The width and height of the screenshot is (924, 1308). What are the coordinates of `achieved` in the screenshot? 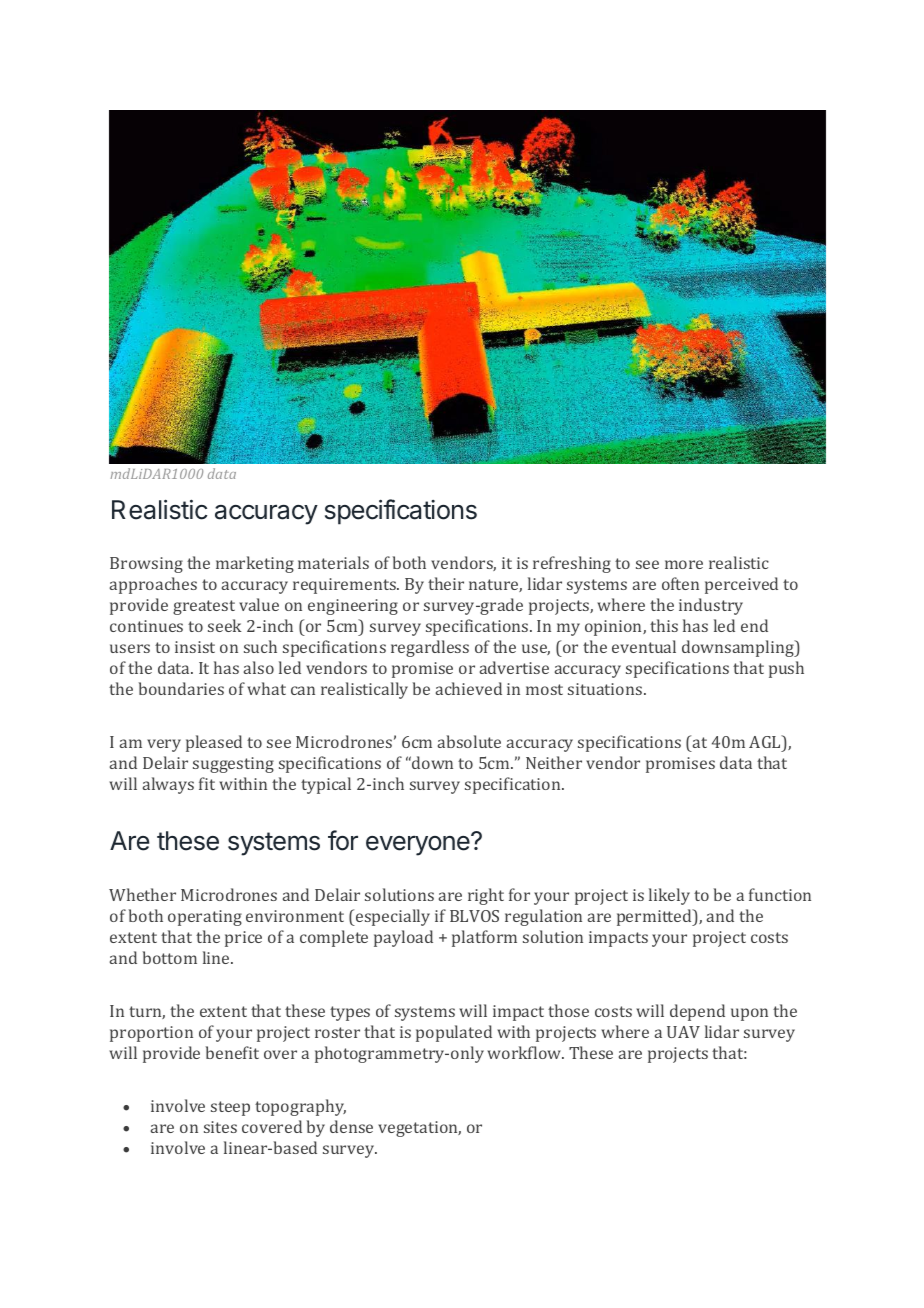 It's located at (469, 688).
